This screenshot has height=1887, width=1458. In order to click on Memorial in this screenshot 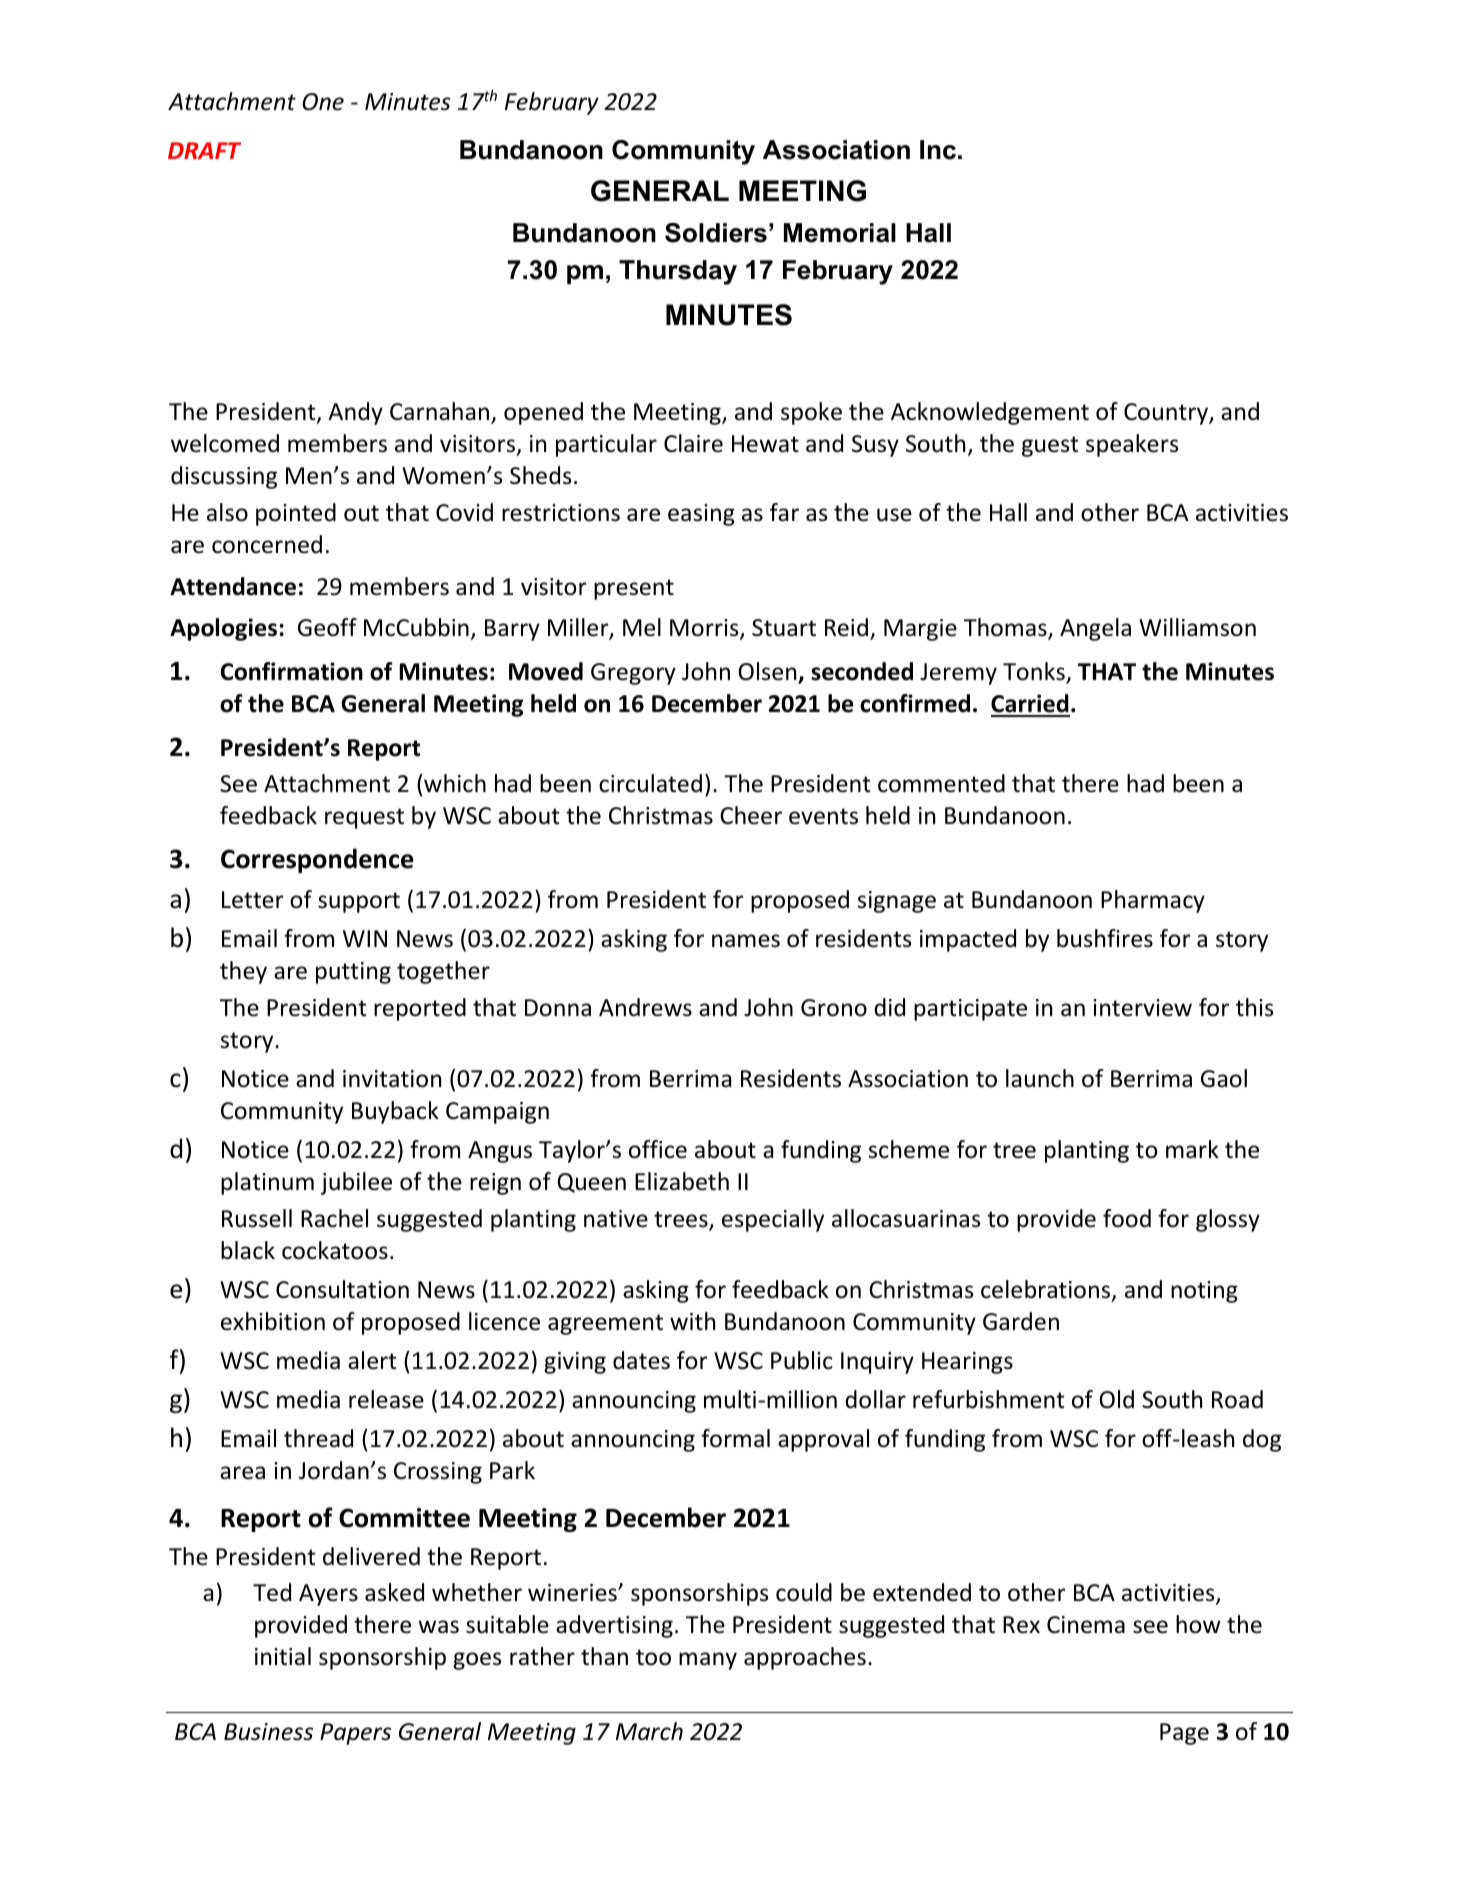, I will do `click(840, 233)`.
